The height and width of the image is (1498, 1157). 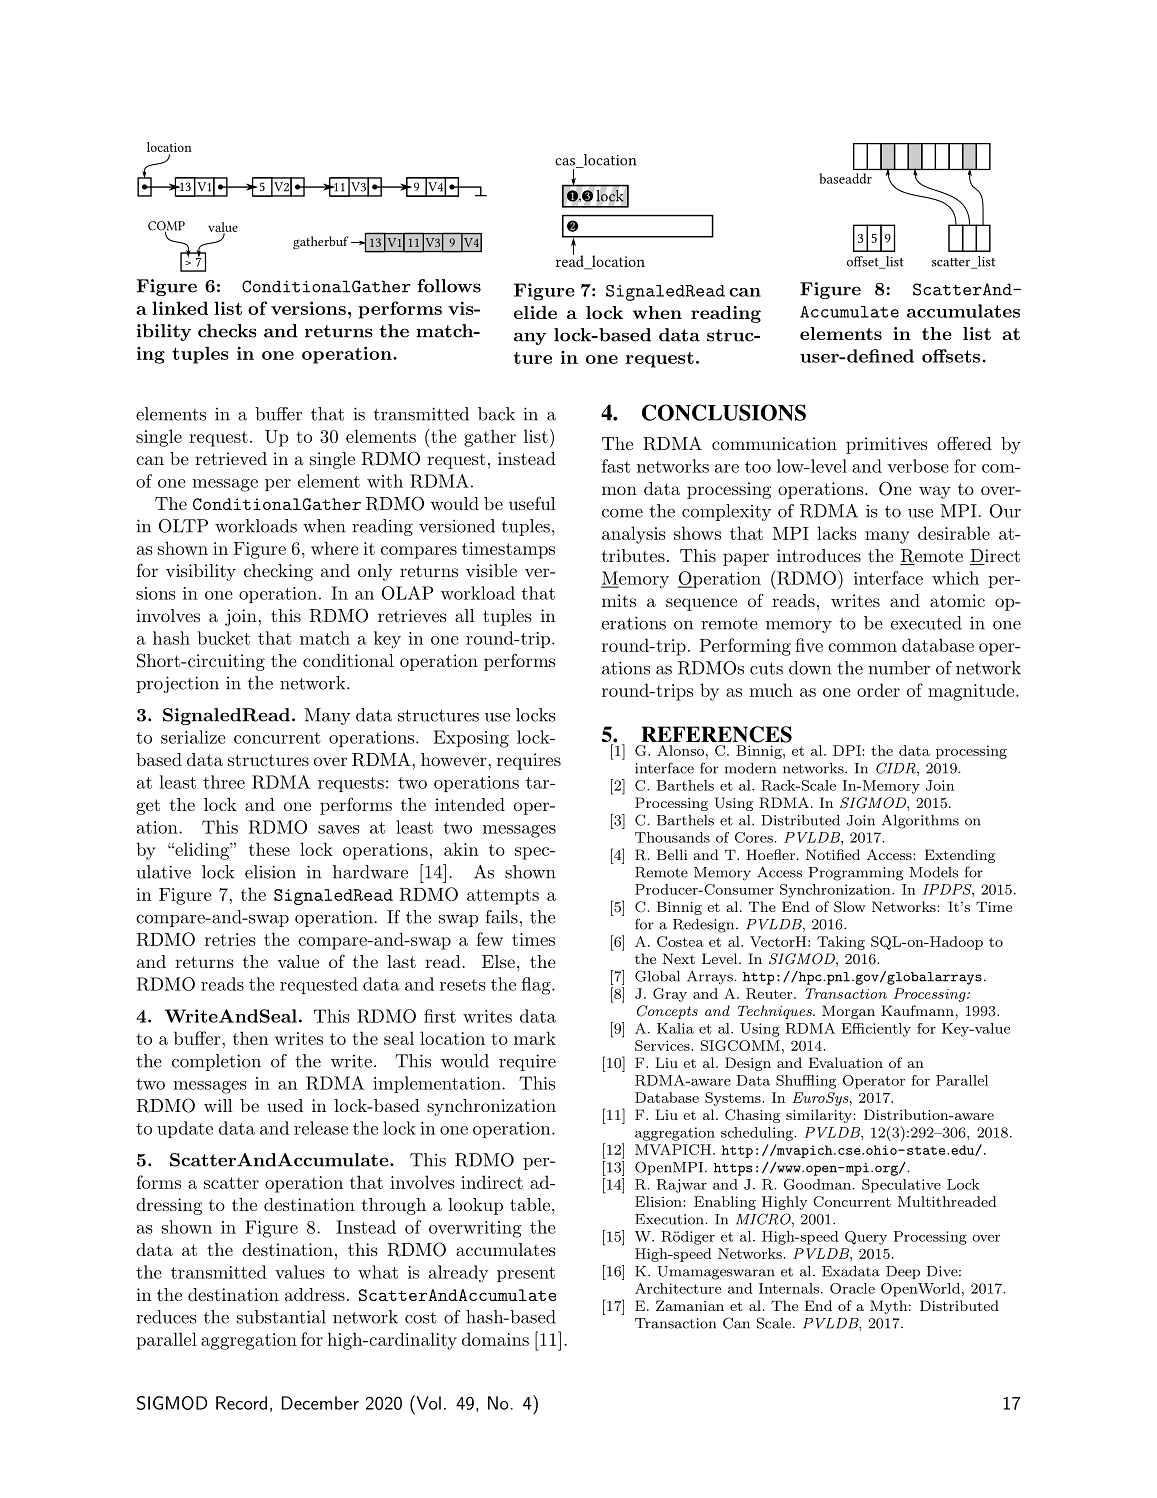 What do you see at coordinates (886, 445) in the image?
I see `primitives` at bounding box center [886, 445].
